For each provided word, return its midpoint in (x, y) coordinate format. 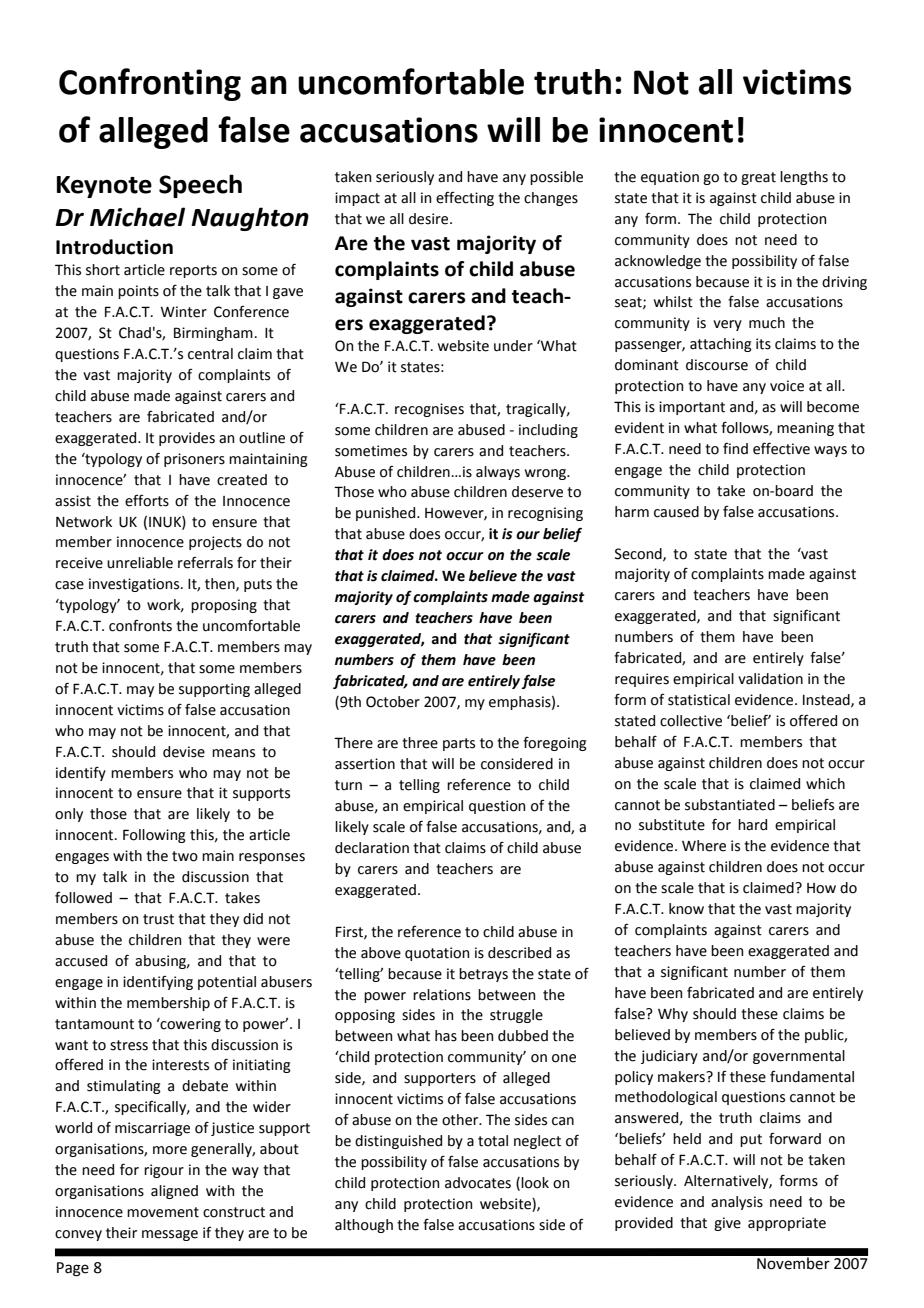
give (727, 1224)
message (170, 1235)
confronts (140, 626)
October (393, 702)
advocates (478, 1183)
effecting (465, 199)
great (758, 178)
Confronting (150, 84)
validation (770, 679)
